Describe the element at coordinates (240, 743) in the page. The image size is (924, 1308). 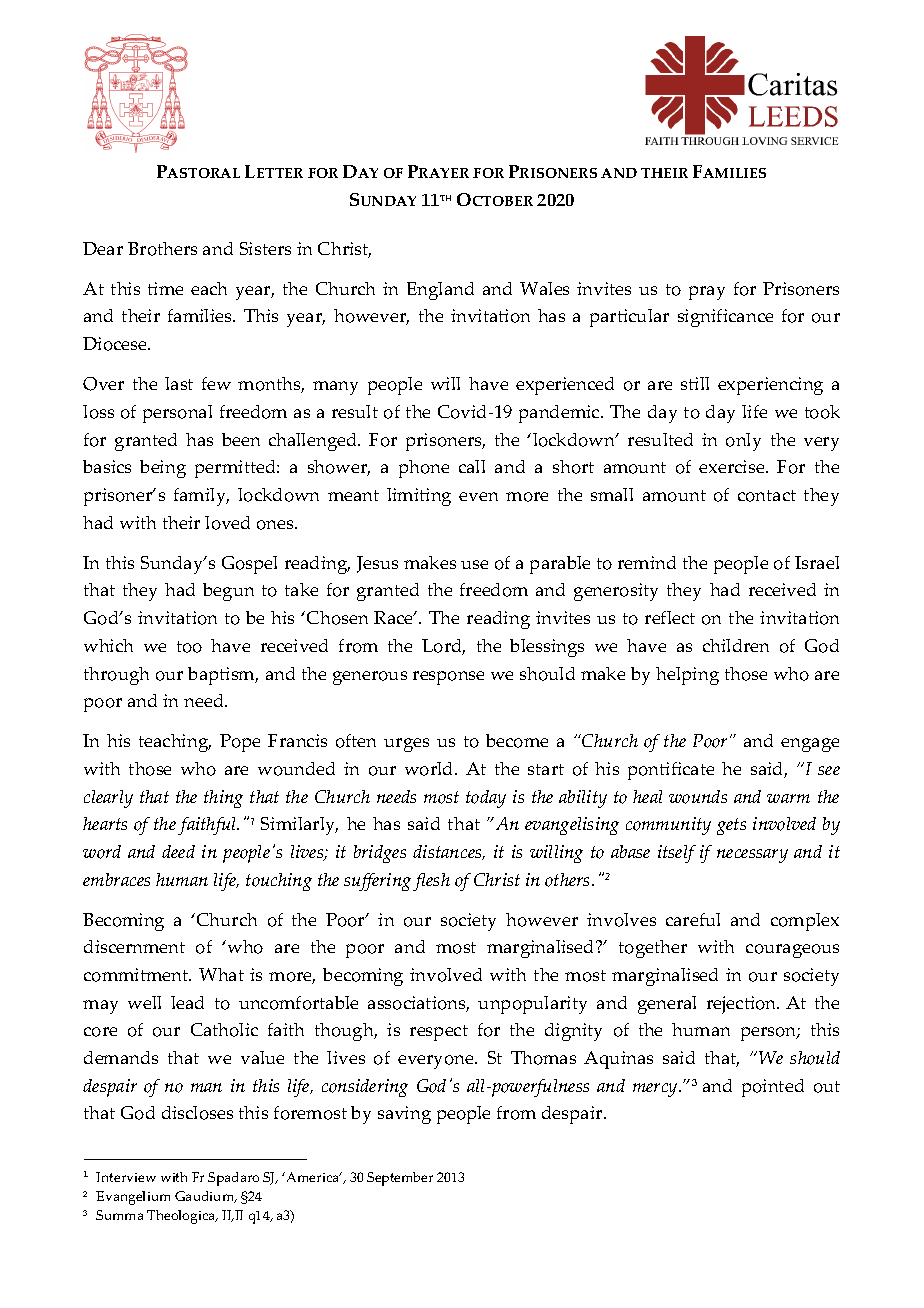
I see `Pope` at that location.
